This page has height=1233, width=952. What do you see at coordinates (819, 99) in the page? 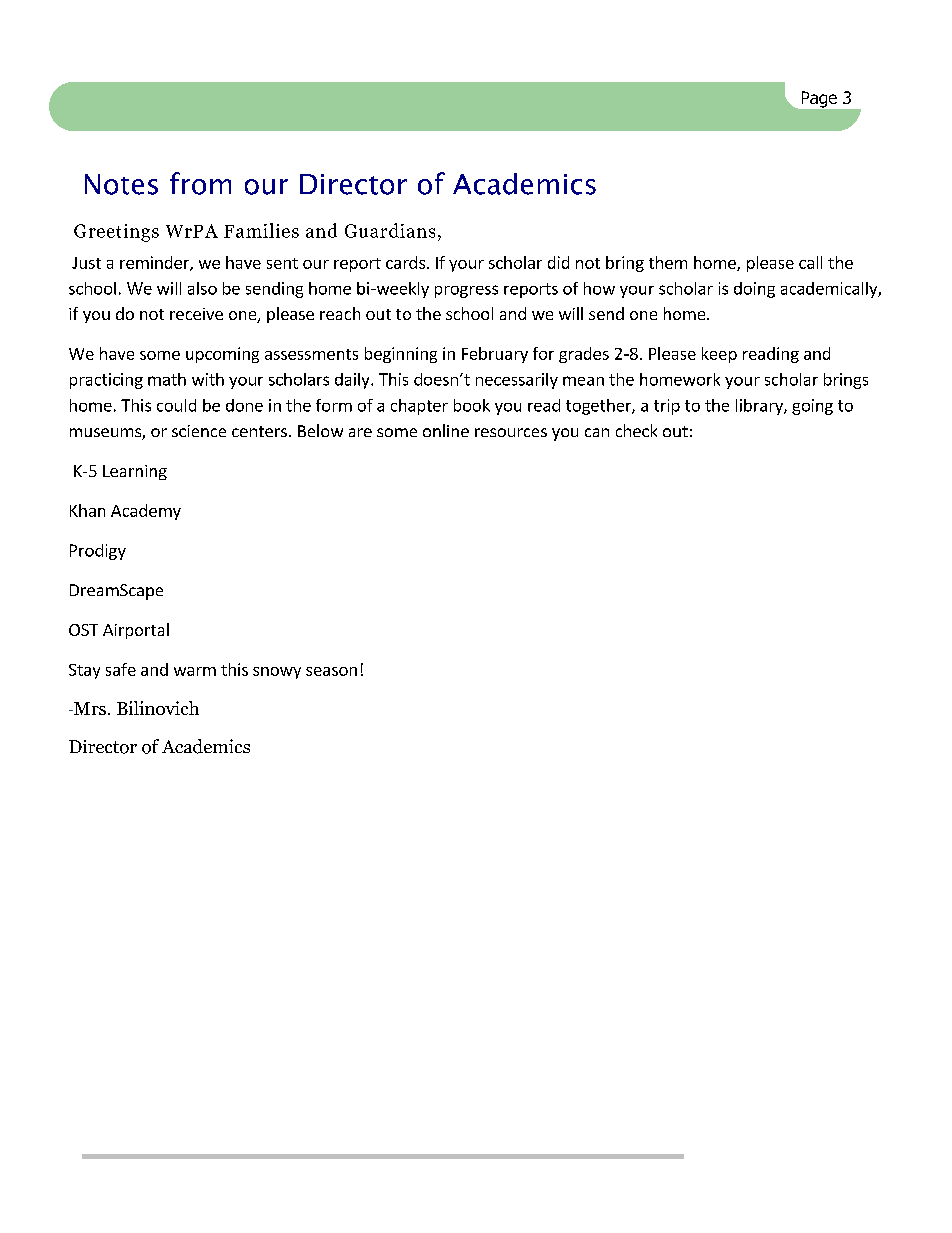
I see `Page` at bounding box center [819, 99].
